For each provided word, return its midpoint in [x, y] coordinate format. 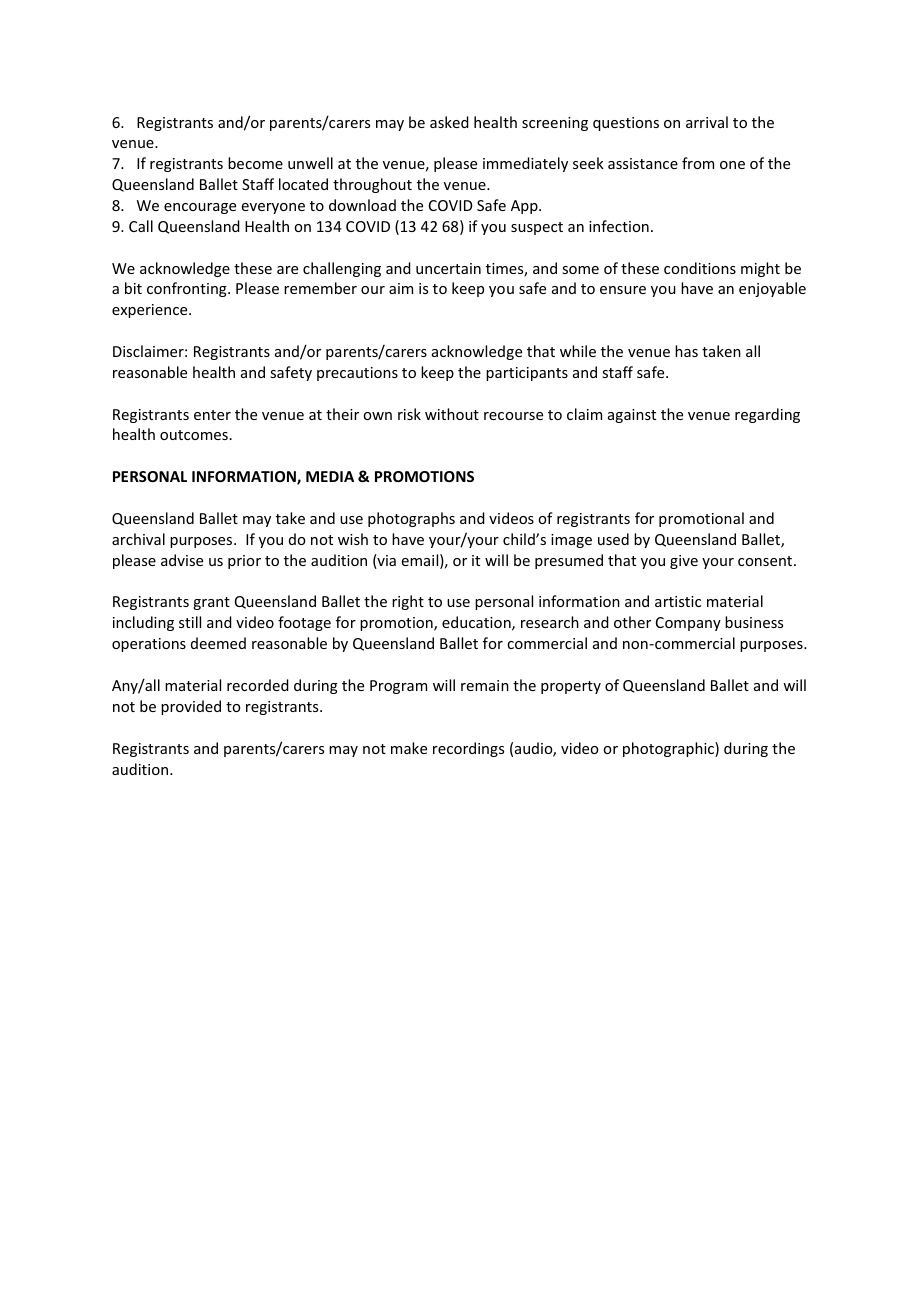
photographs [411, 519]
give [684, 562]
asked [449, 122]
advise [182, 560]
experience [151, 311]
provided [191, 707]
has [686, 351]
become [255, 163]
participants [527, 374]
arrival [707, 122]
